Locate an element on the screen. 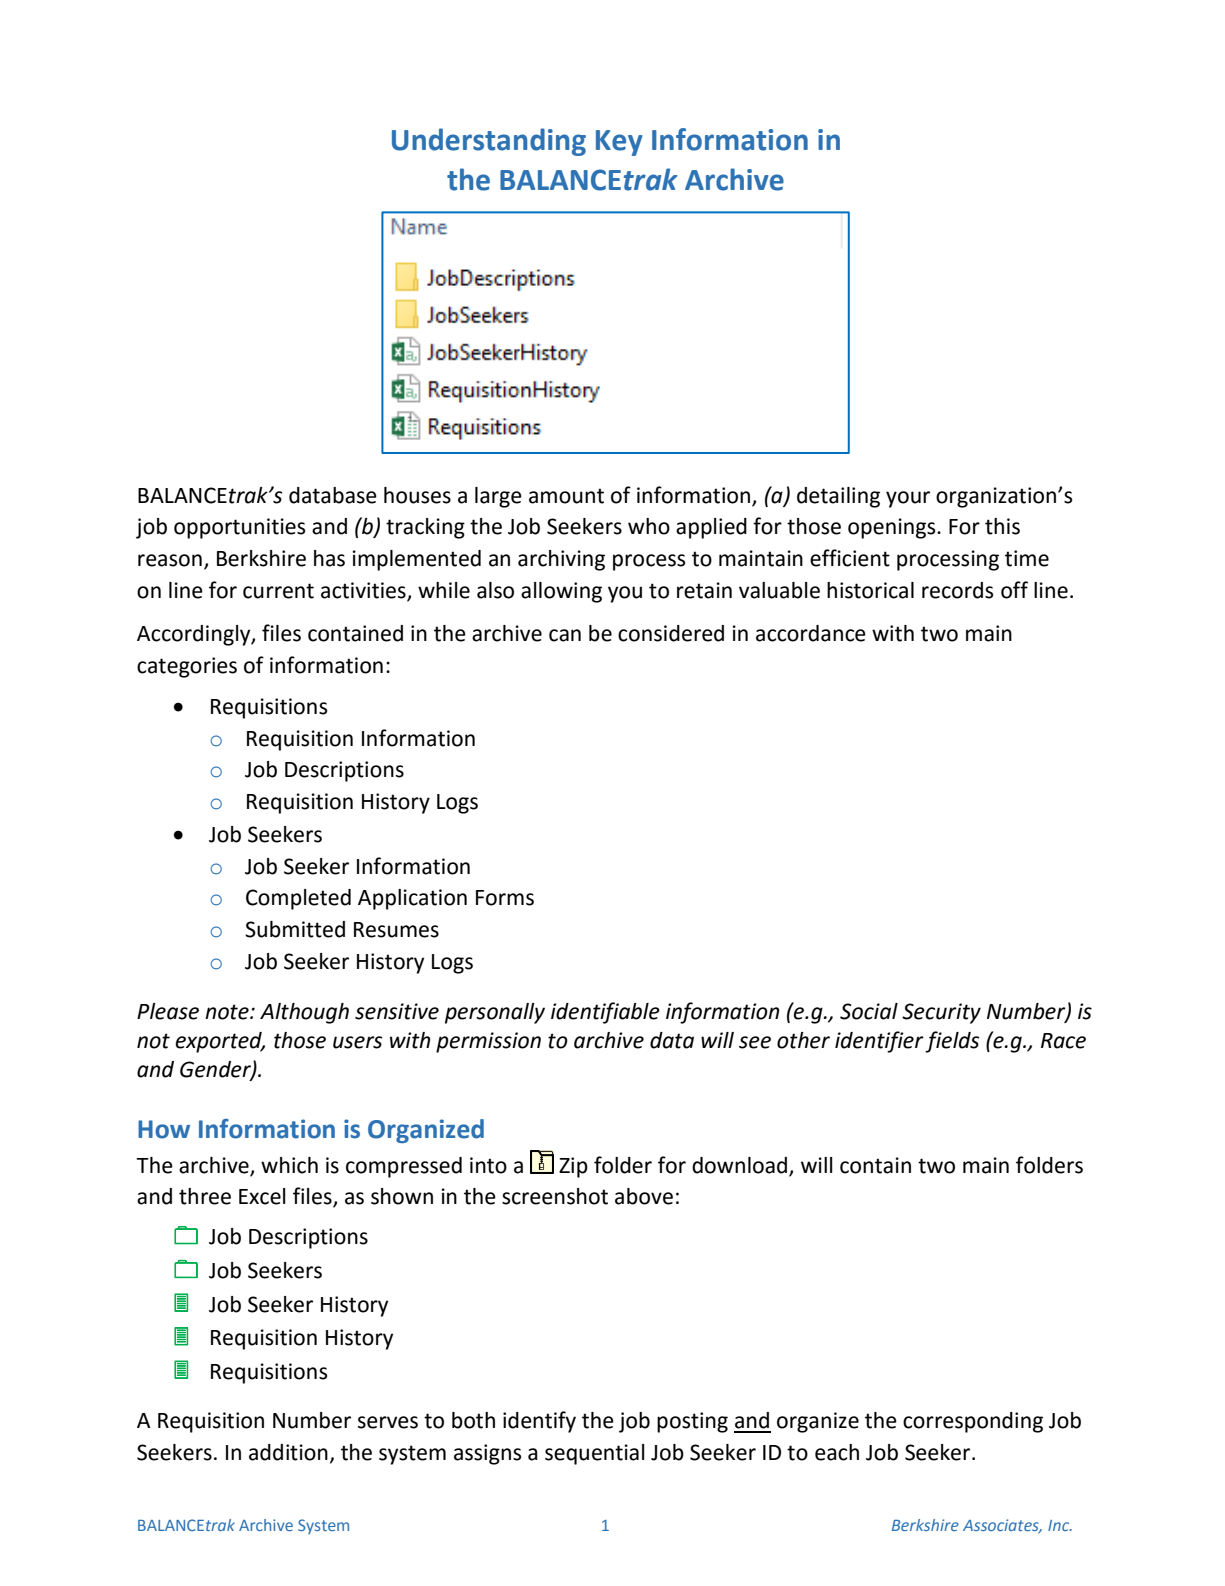  sequential is located at coordinates (595, 1454).
